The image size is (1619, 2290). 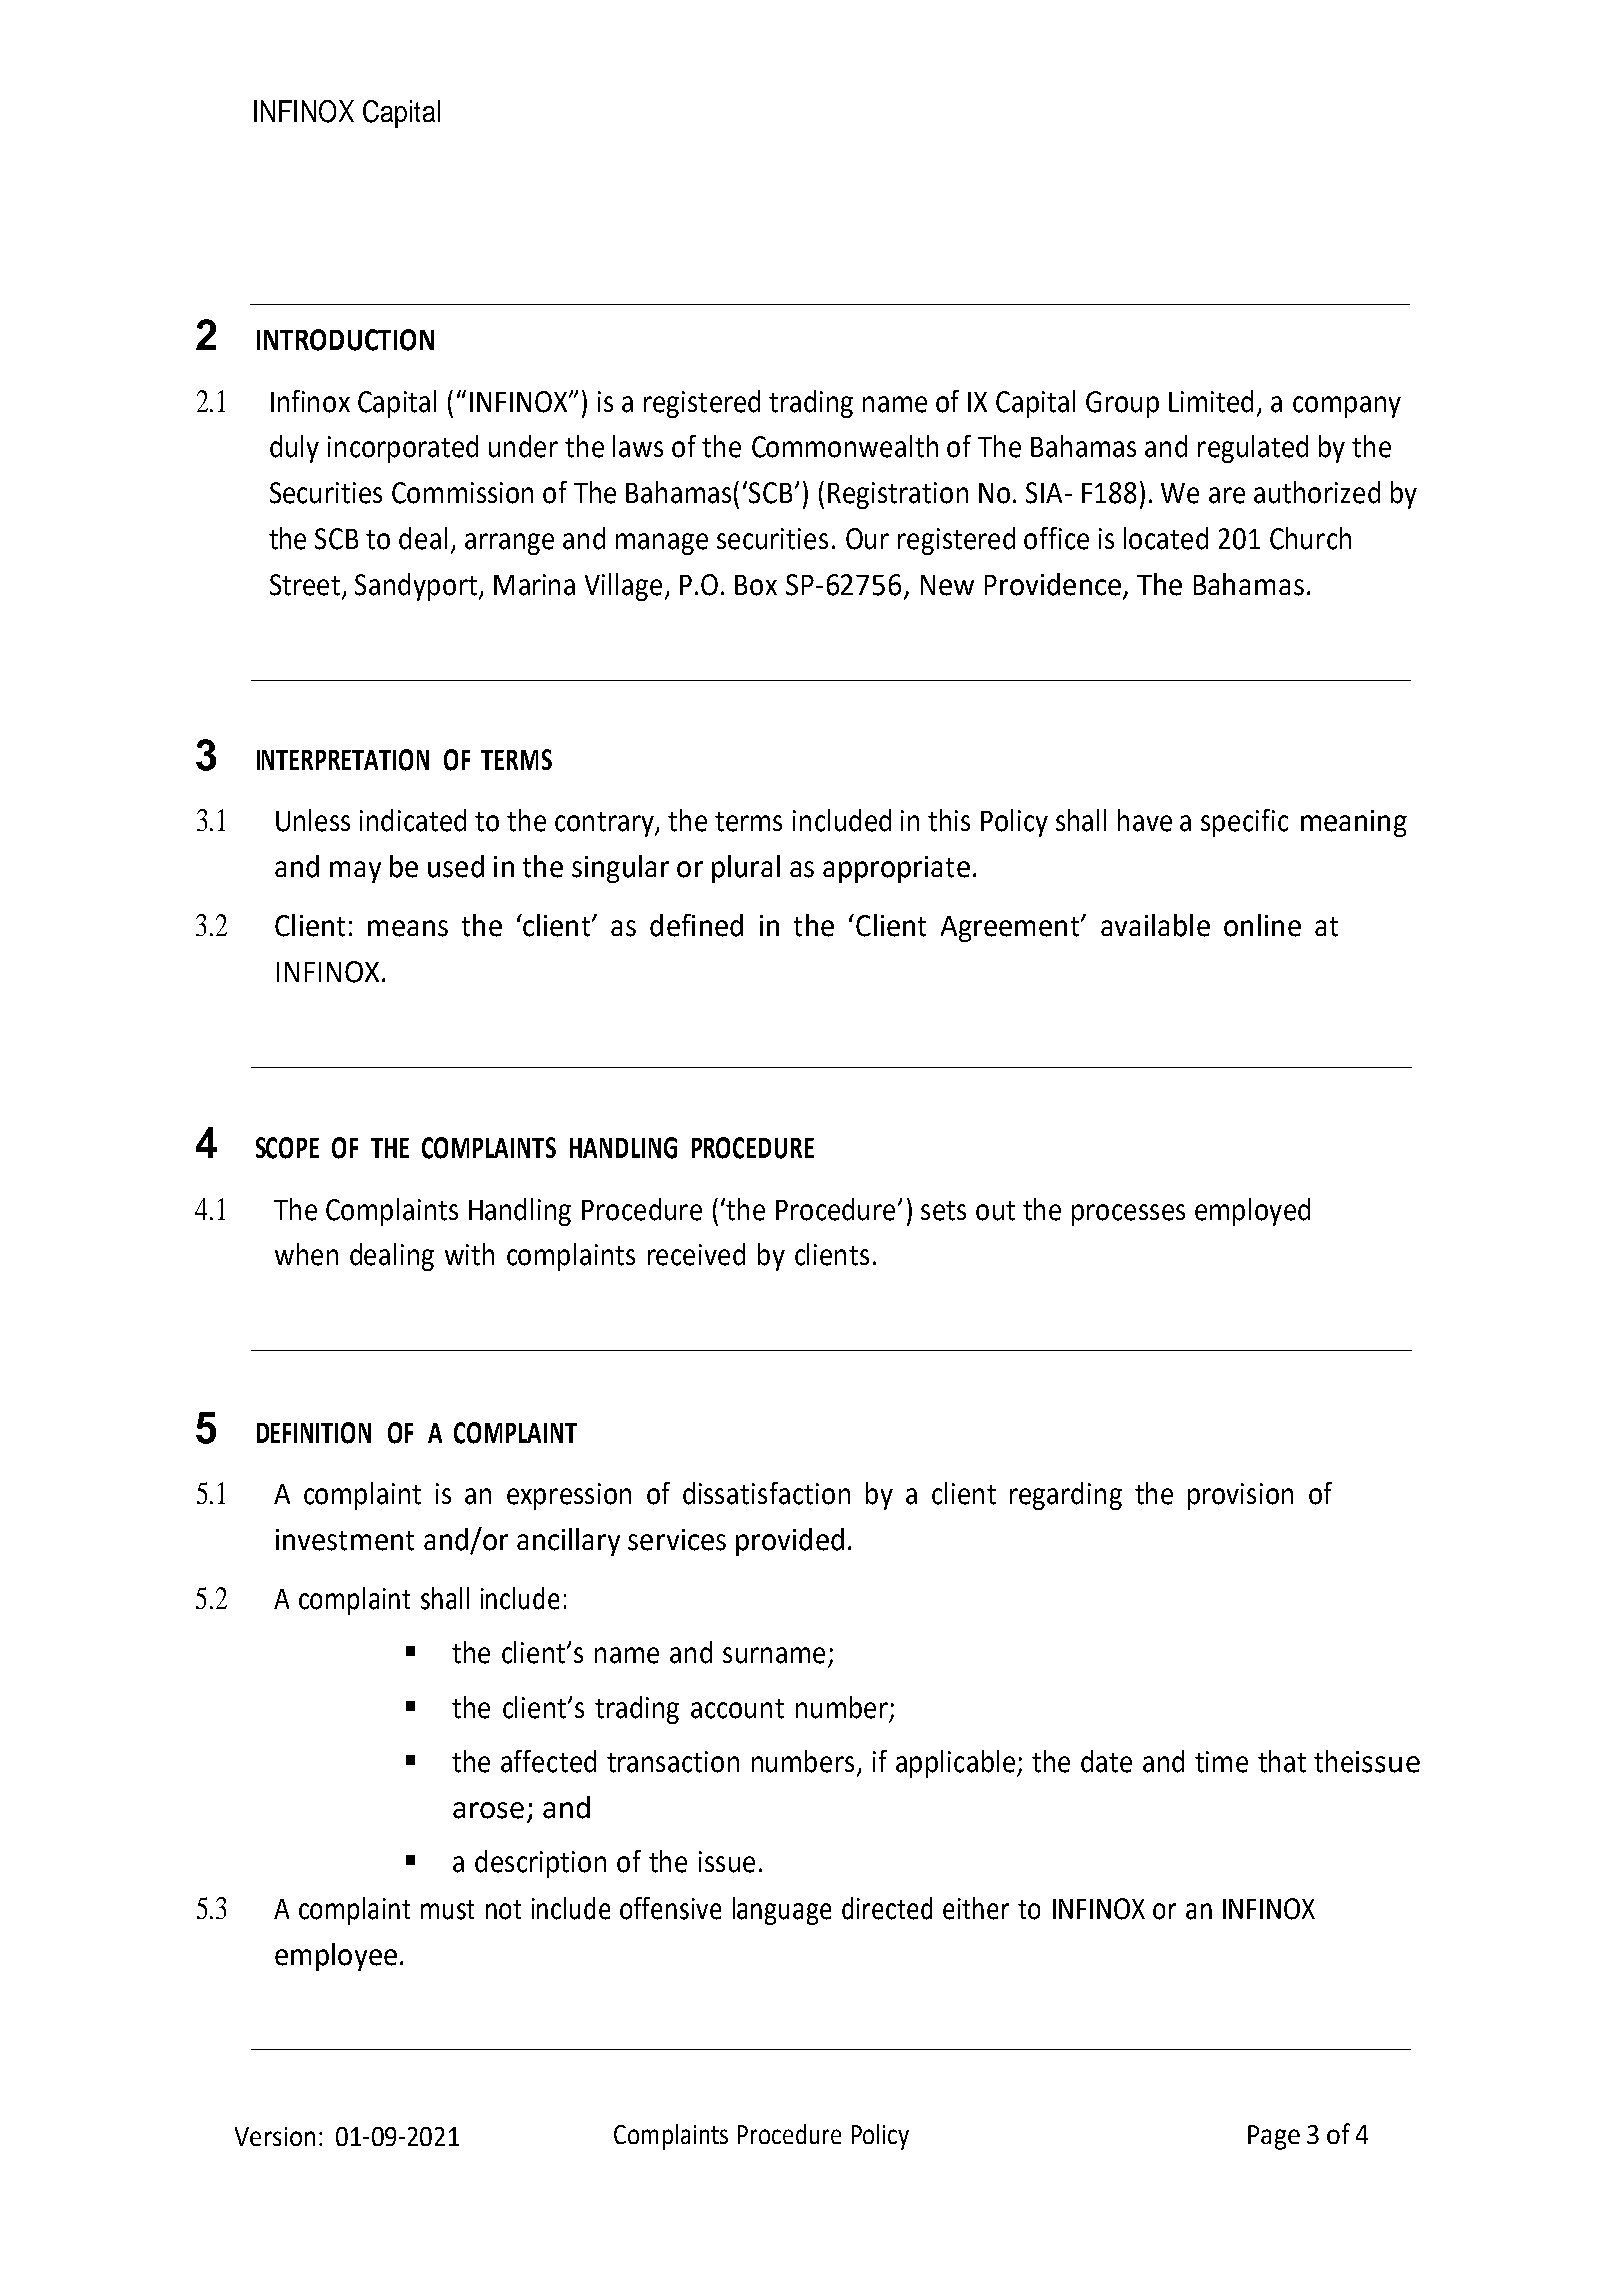 I want to click on Commonwealth, so click(x=845, y=446).
